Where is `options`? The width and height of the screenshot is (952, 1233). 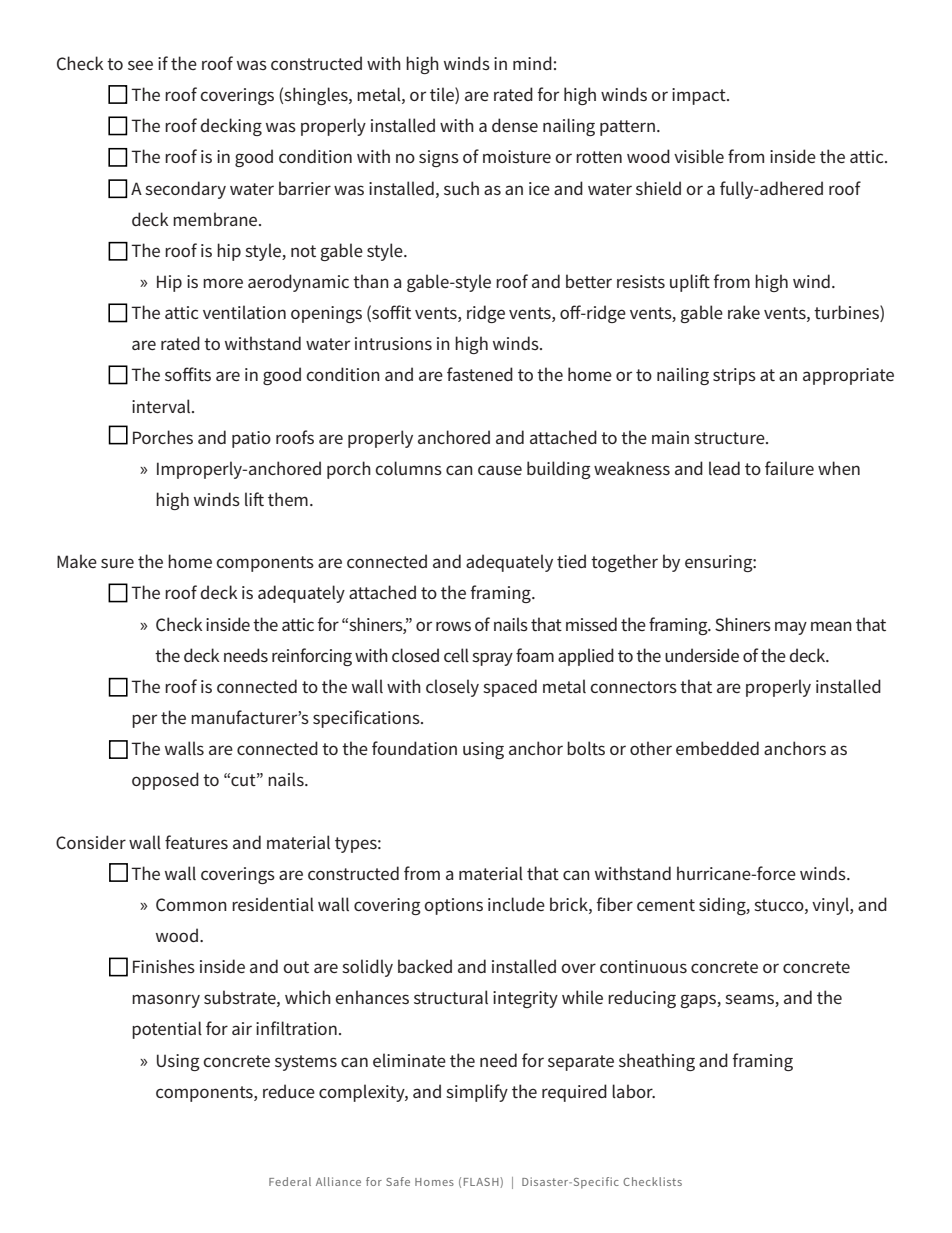 options is located at coordinates (453, 906).
